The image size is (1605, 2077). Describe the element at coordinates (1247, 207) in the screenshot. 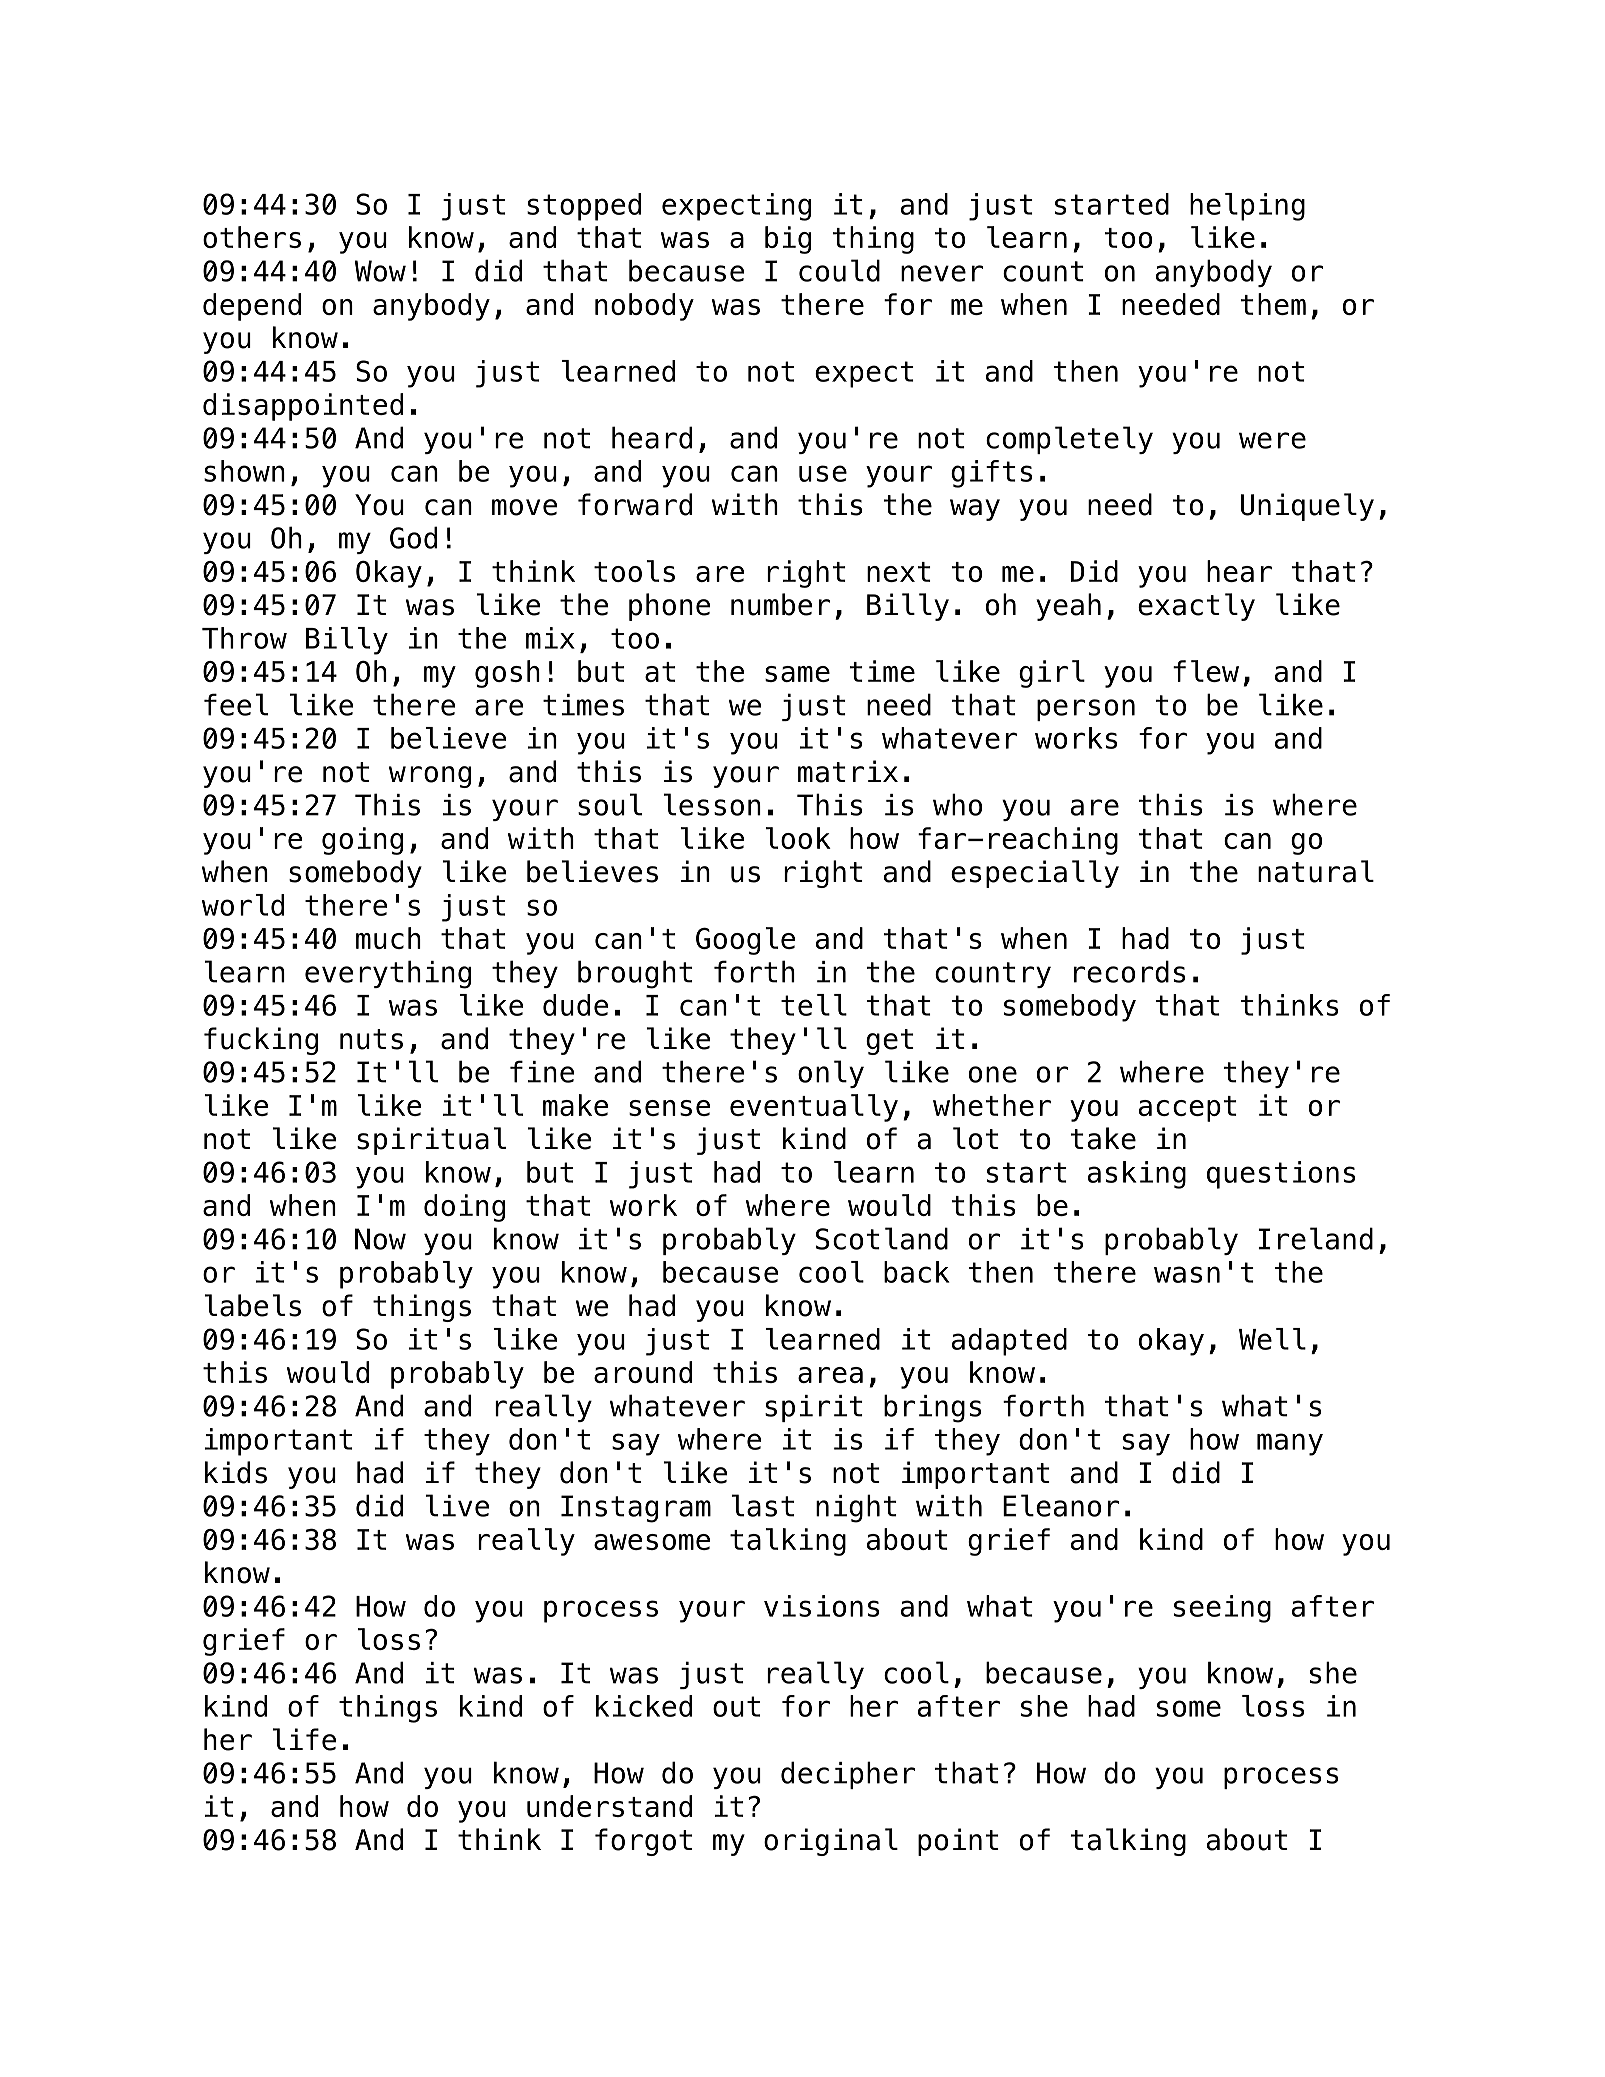

I see `helping` at that location.
